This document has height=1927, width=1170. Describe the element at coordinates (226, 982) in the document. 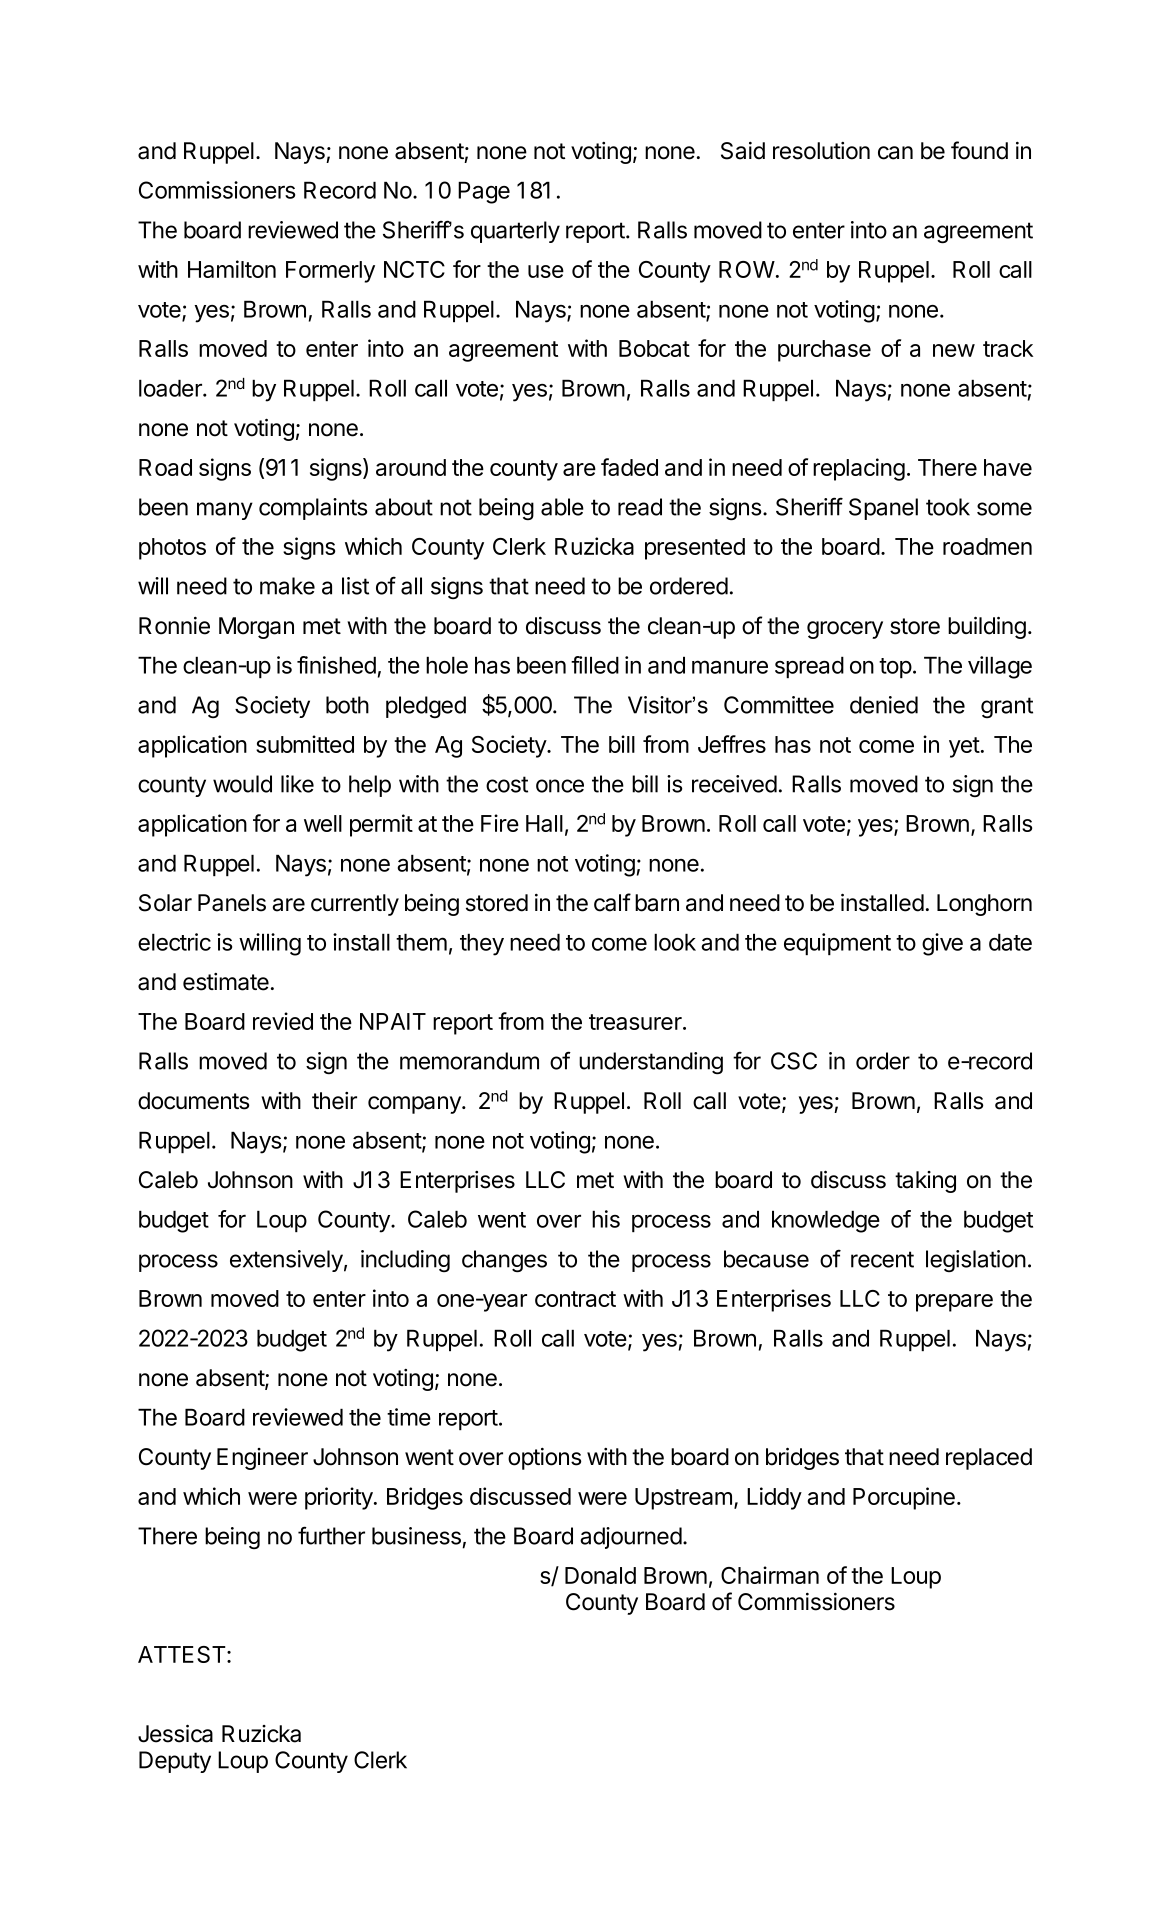

I see `estimate` at that location.
